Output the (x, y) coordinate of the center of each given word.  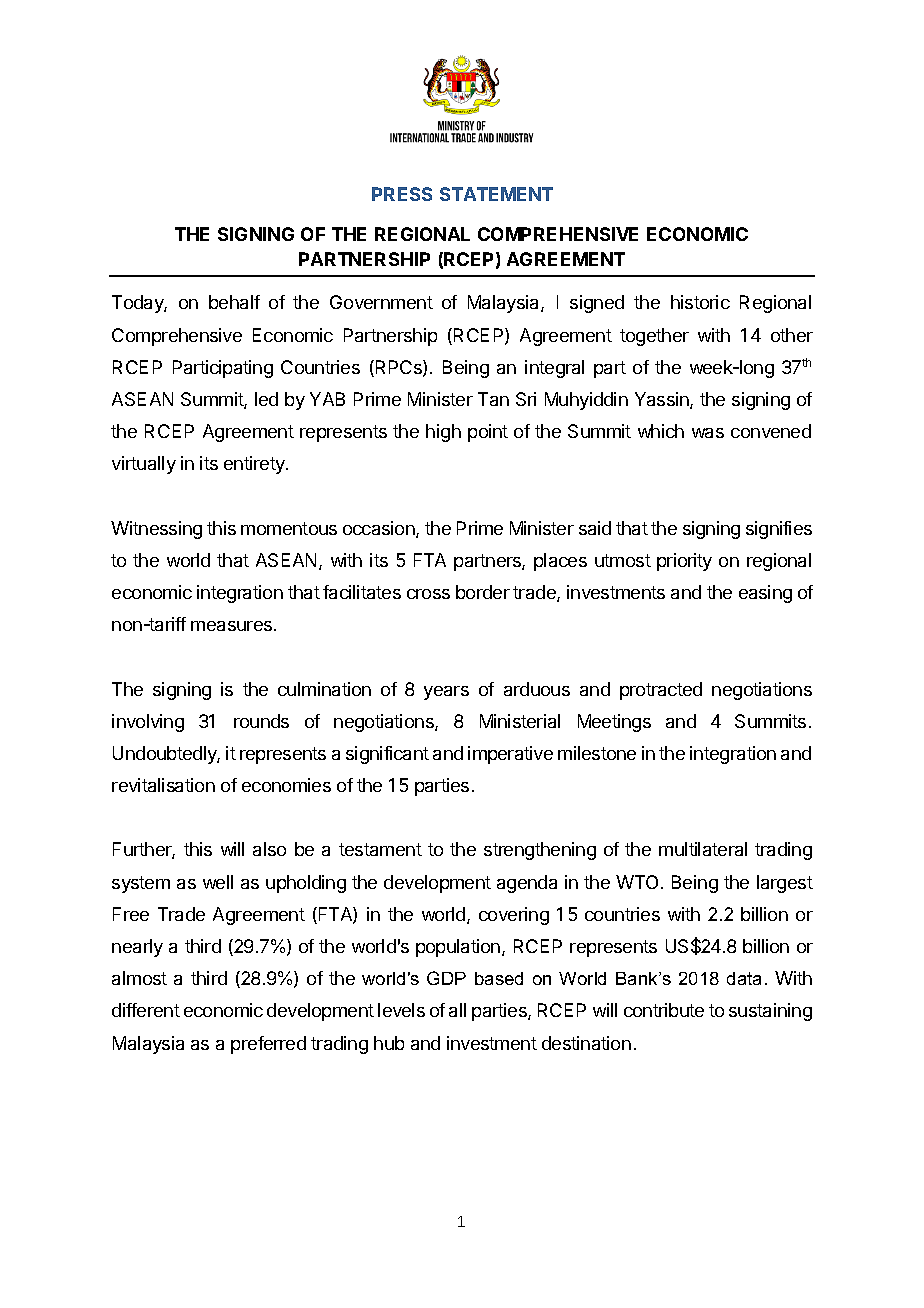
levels (401, 1010)
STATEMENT (496, 194)
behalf (234, 302)
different (146, 1010)
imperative (510, 755)
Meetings (614, 723)
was (708, 433)
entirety (255, 465)
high (443, 433)
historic (700, 302)
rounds (261, 721)
